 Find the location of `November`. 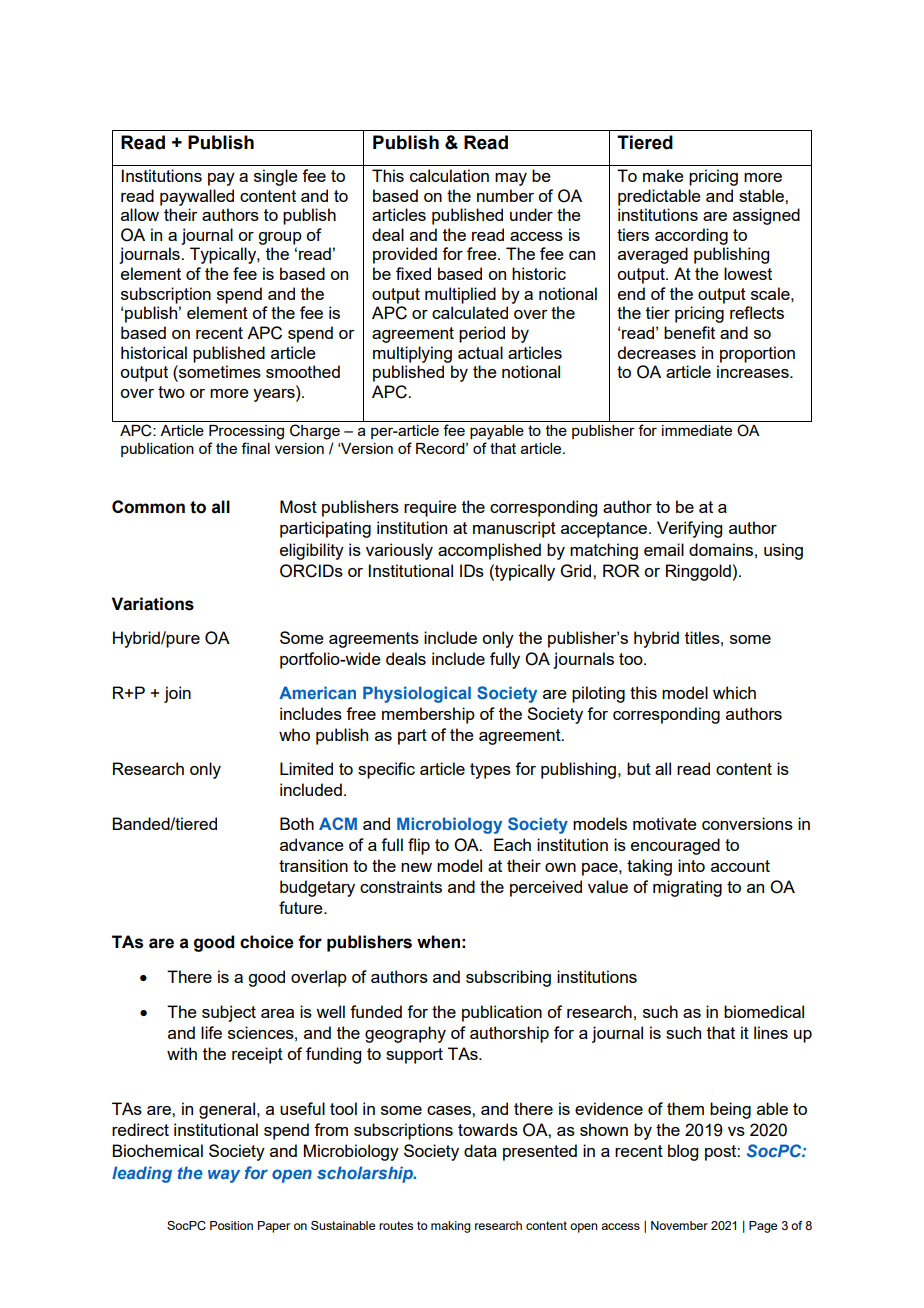

November is located at coordinates (679, 1225).
